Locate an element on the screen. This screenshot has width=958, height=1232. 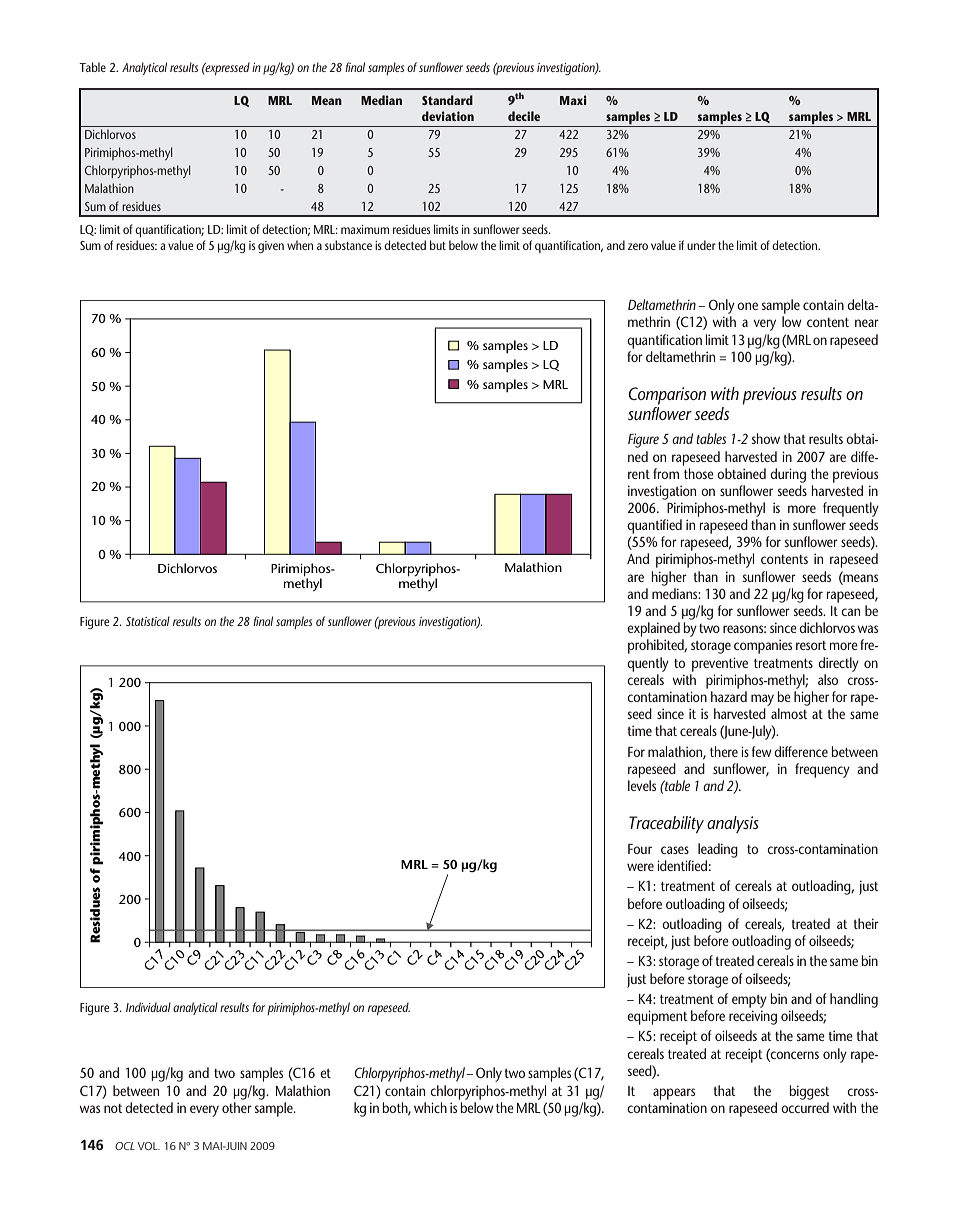
decile is located at coordinates (524, 116).
